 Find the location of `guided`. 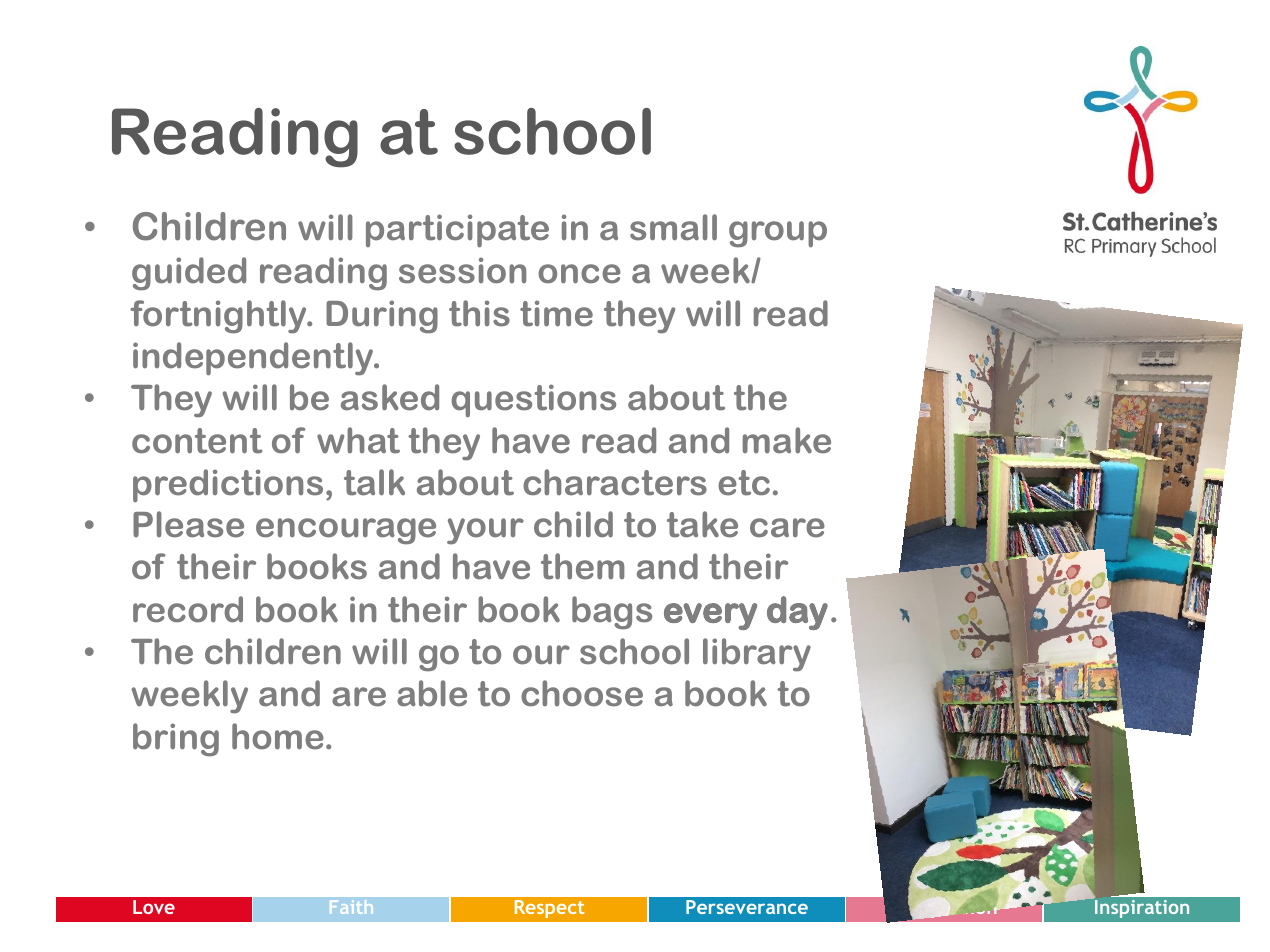

guided is located at coordinates (189, 274).
